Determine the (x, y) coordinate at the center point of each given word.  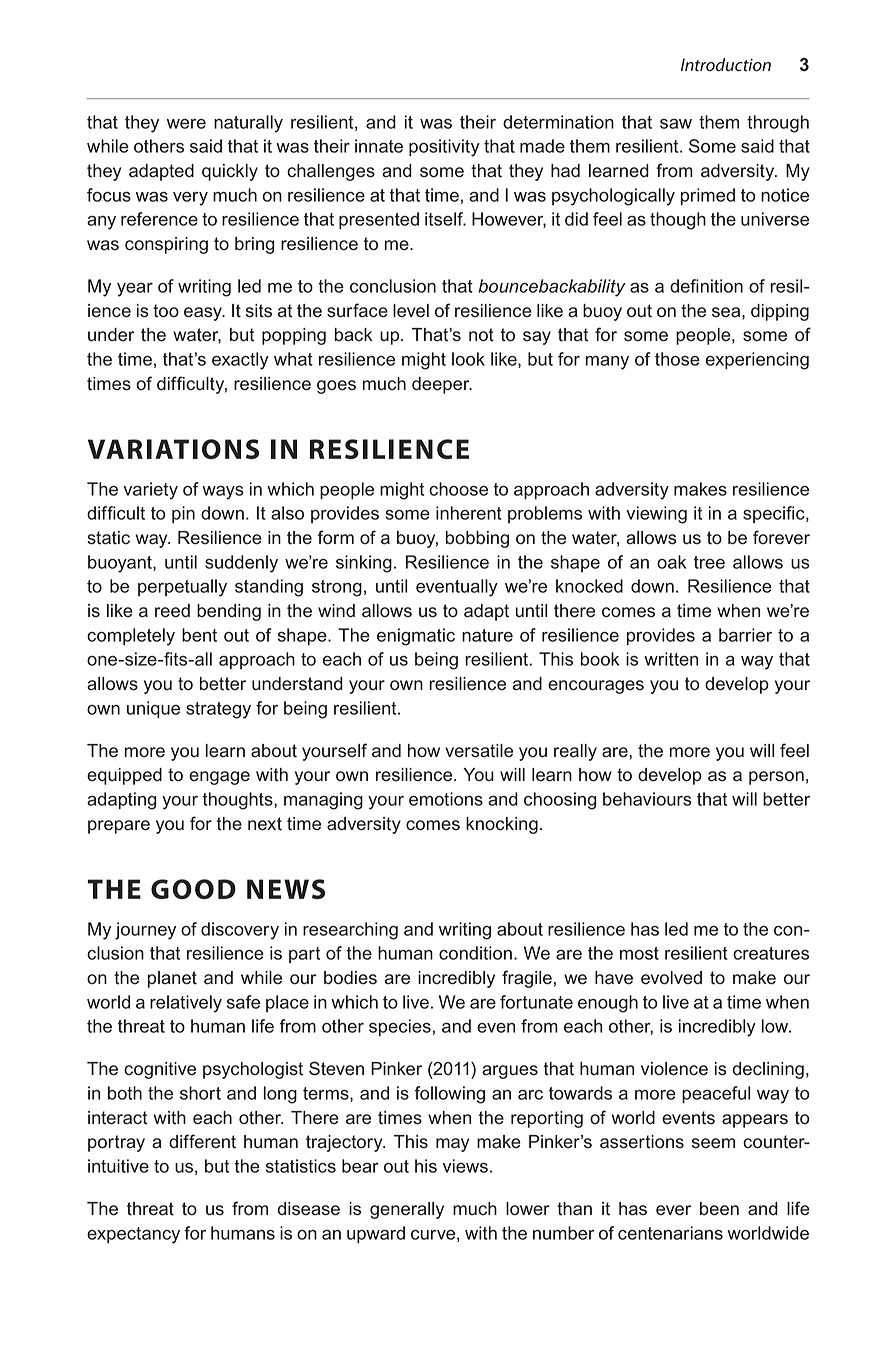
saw (676, 124)
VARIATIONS (173, 449)
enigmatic (416, 637)
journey (145, 931)
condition (475, 953)
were (186, 124)
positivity (444, 148)
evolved (671, 978)
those (677, 359)
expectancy (133, 1235)
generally (407, 1210)
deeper (442, 385)
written (671, 659)
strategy (218, 710)
